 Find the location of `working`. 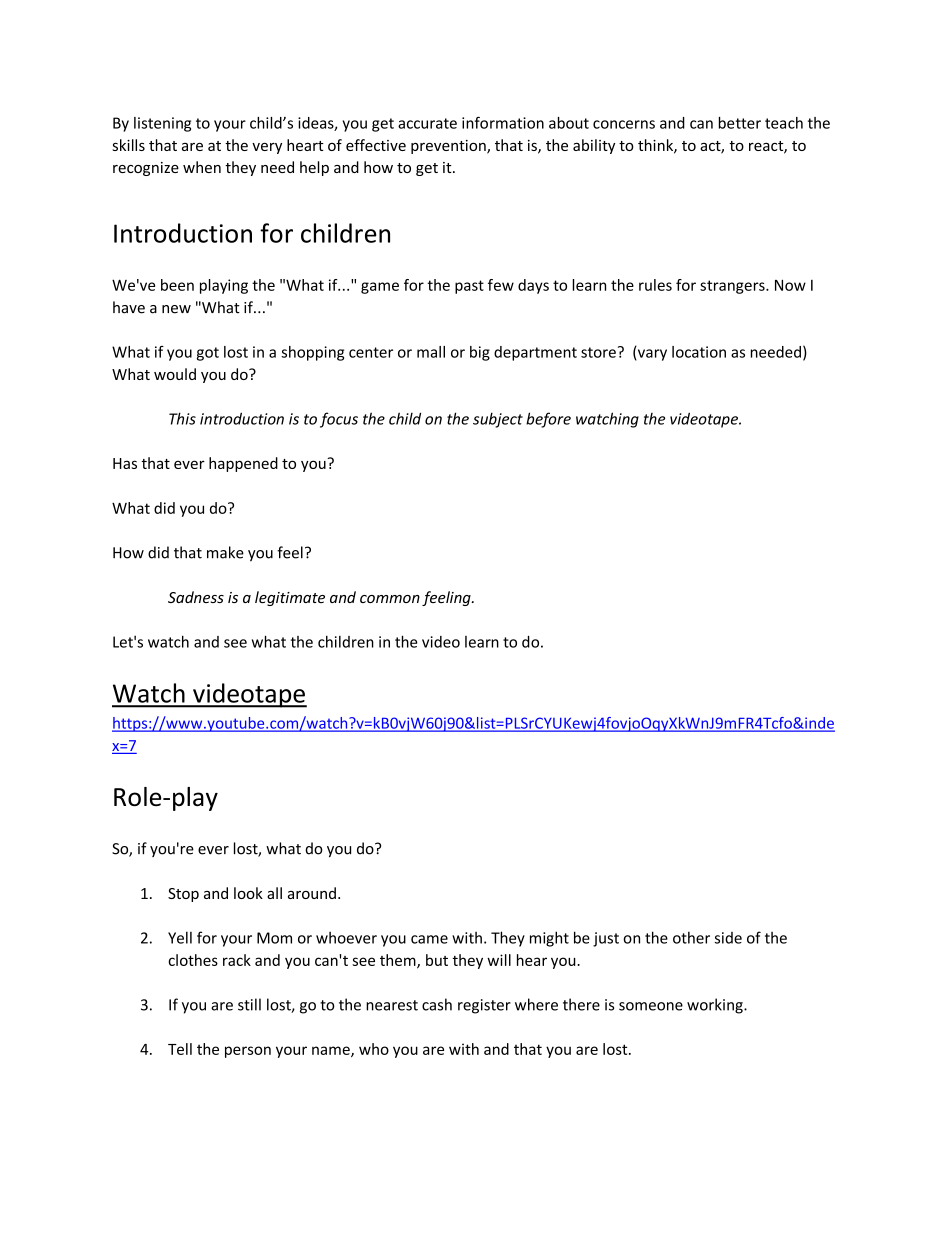

working is located at coordinates (716, 1006).
